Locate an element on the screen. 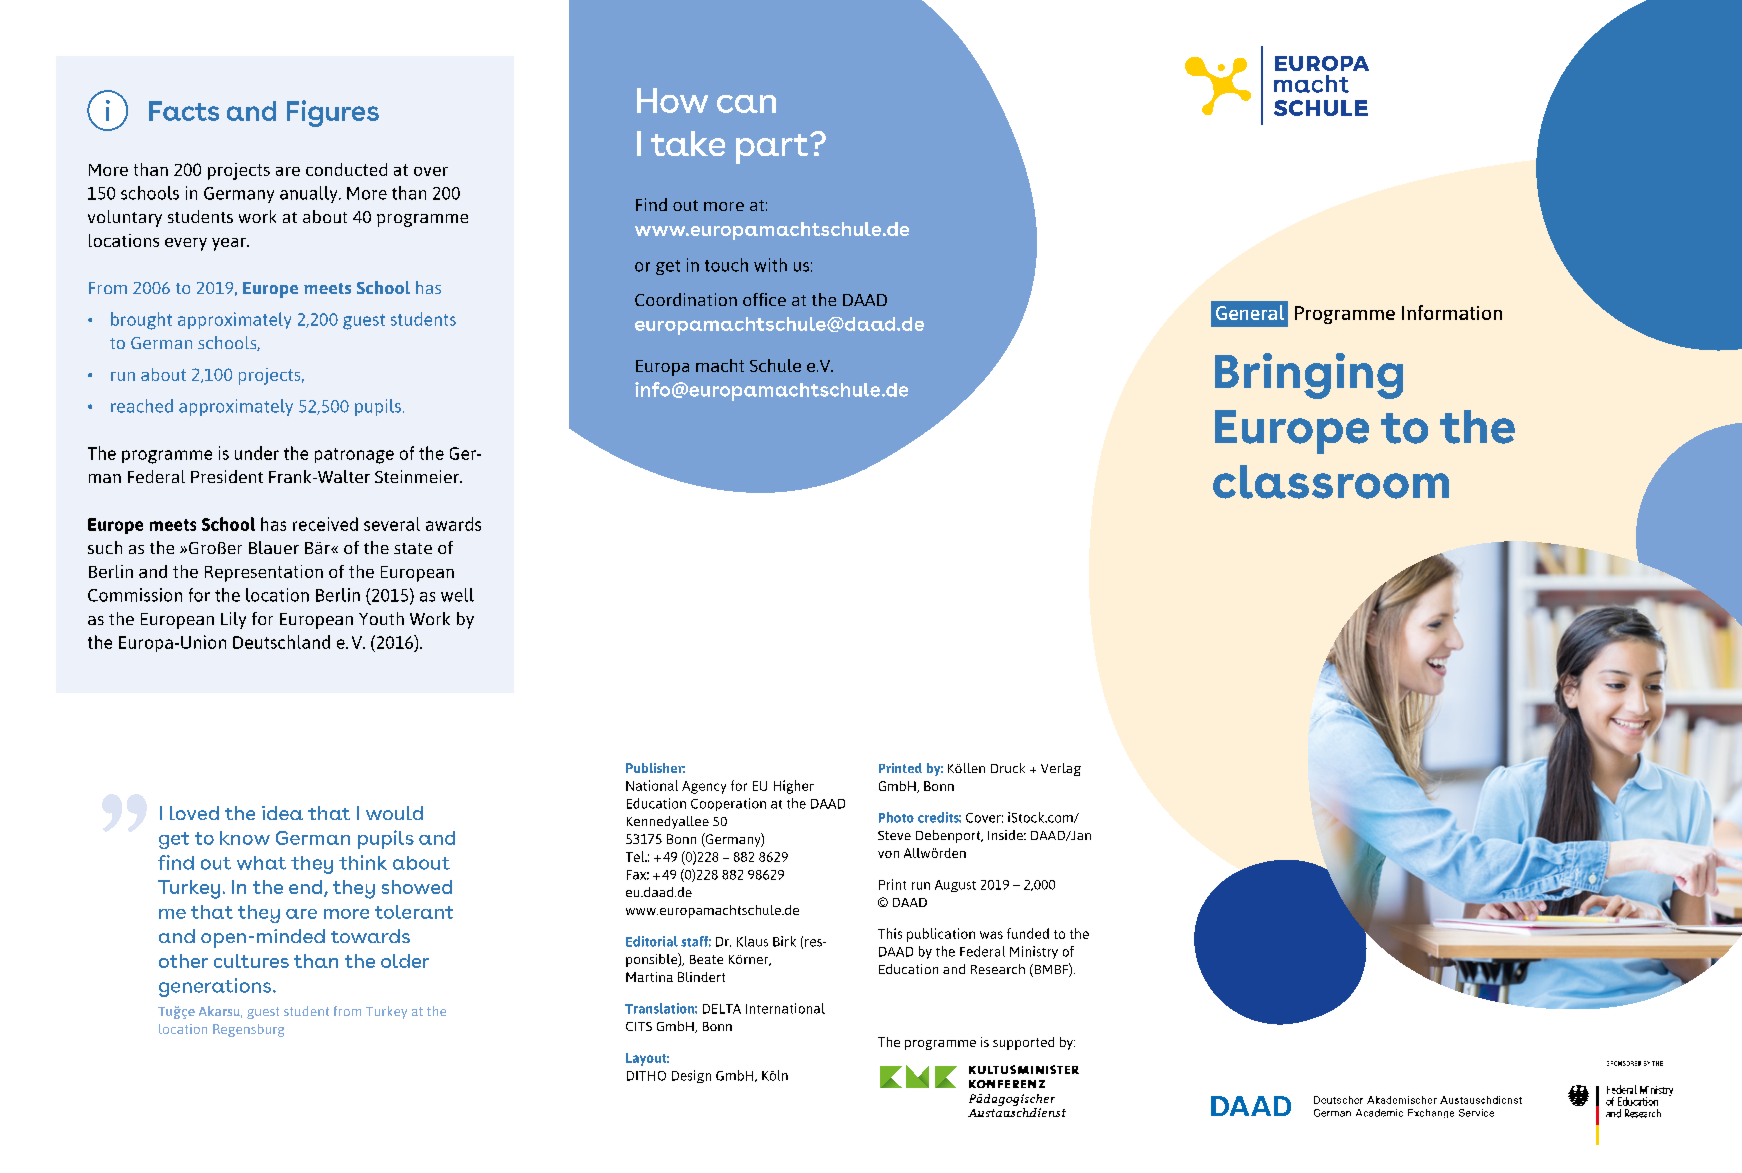 The height and width of the screenshot is (1173, 1742). take is located at coordinates (688, 143).
